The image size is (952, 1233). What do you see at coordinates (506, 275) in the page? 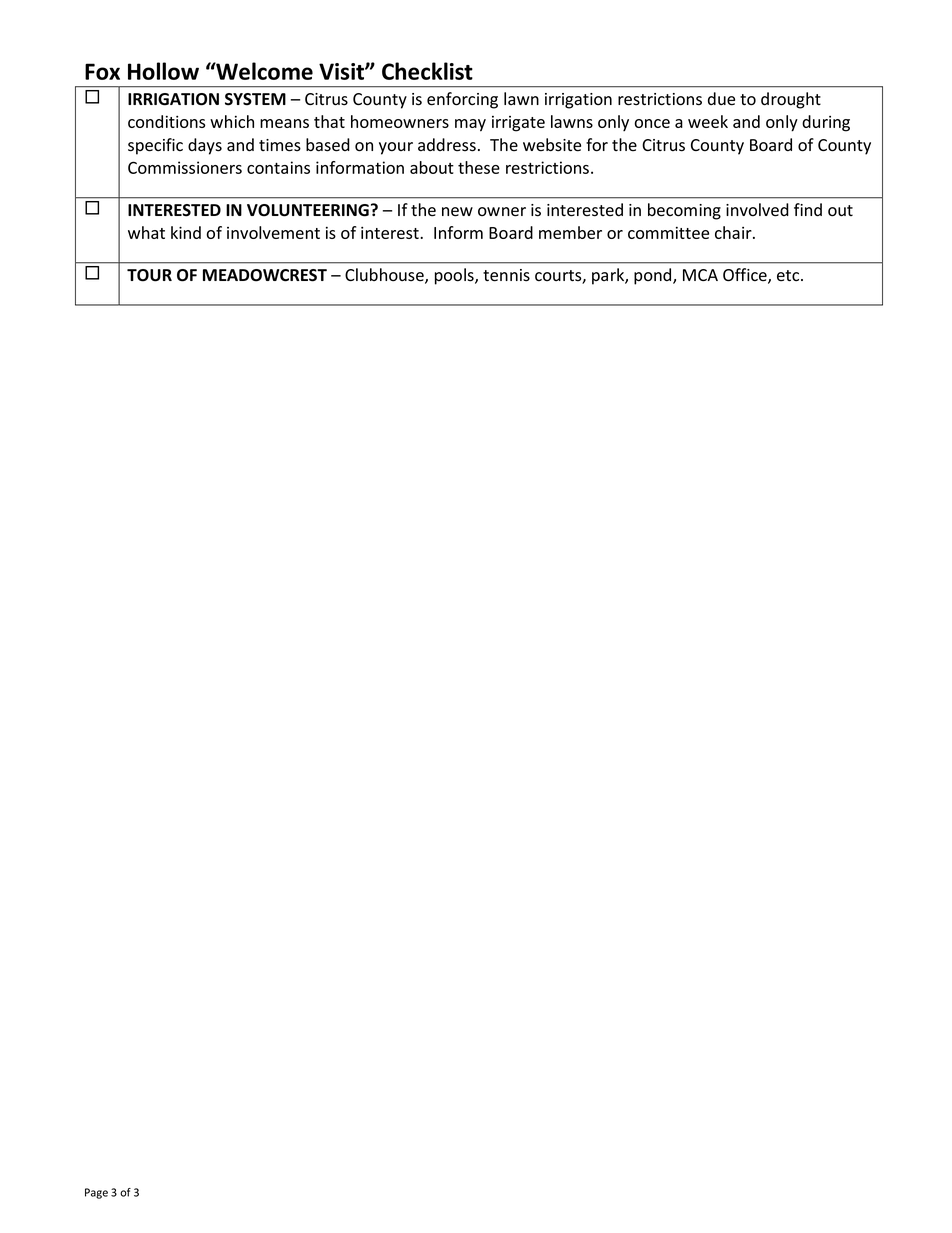
I see `tennis` at bounding box center [506, 275].
